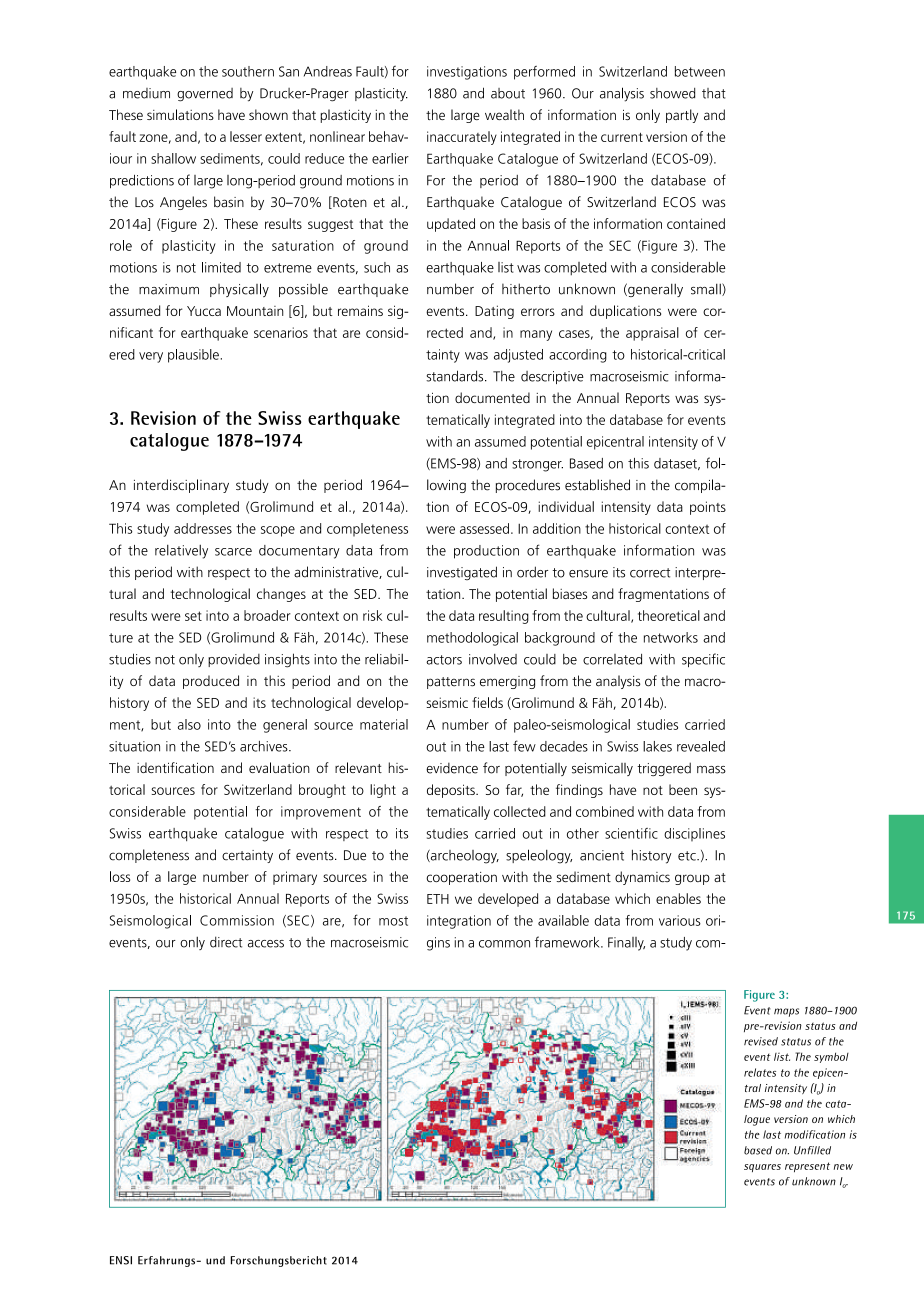 Image resolution: width=924 pixels, height=1309 pixels. Describe the element at coordinates (700, 71) in the screenshot. I see `between` at that location.
